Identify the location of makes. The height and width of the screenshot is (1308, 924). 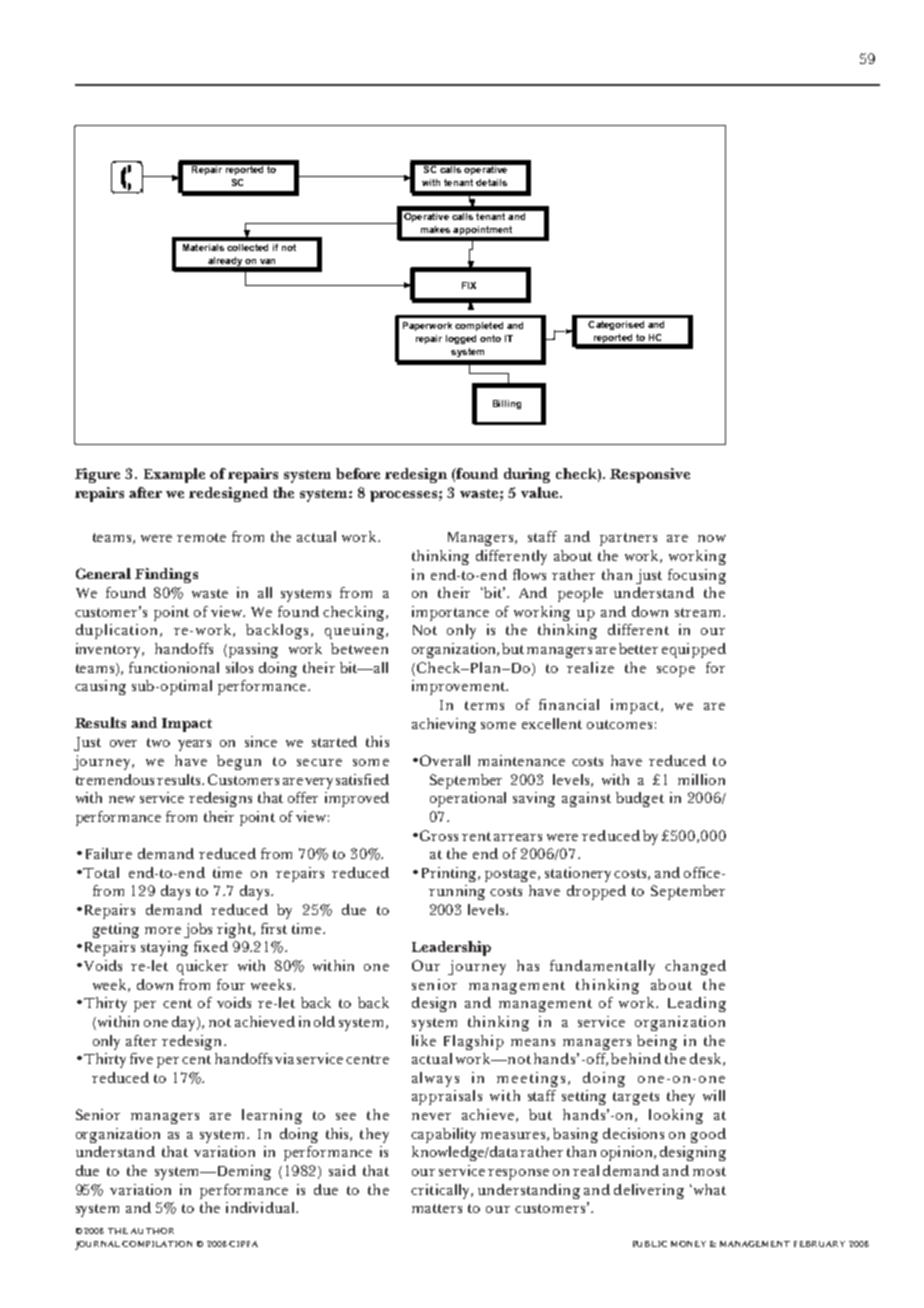
(435, 229).
